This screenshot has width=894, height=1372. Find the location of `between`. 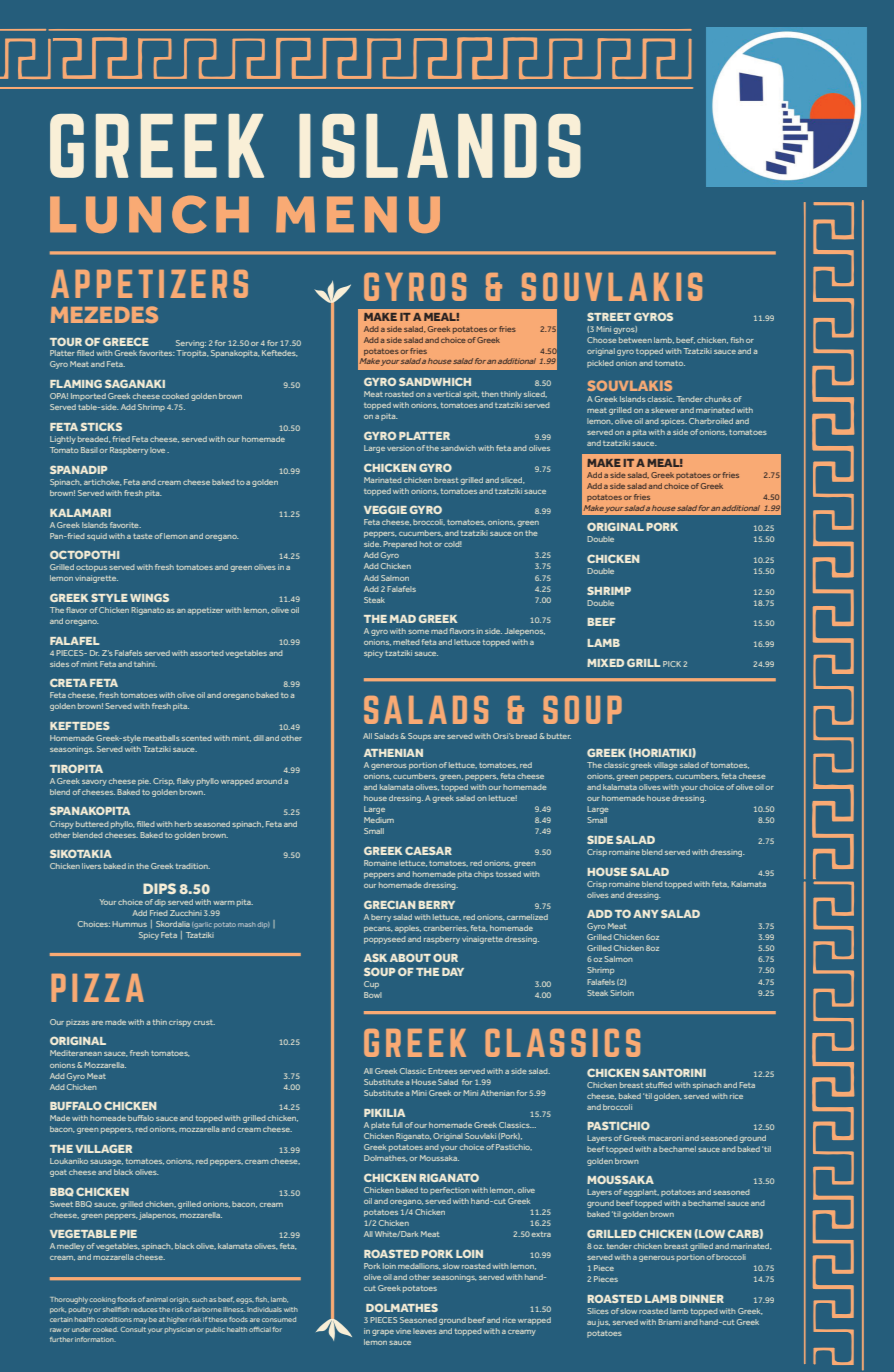

between is located at coordinates (635, 340).
